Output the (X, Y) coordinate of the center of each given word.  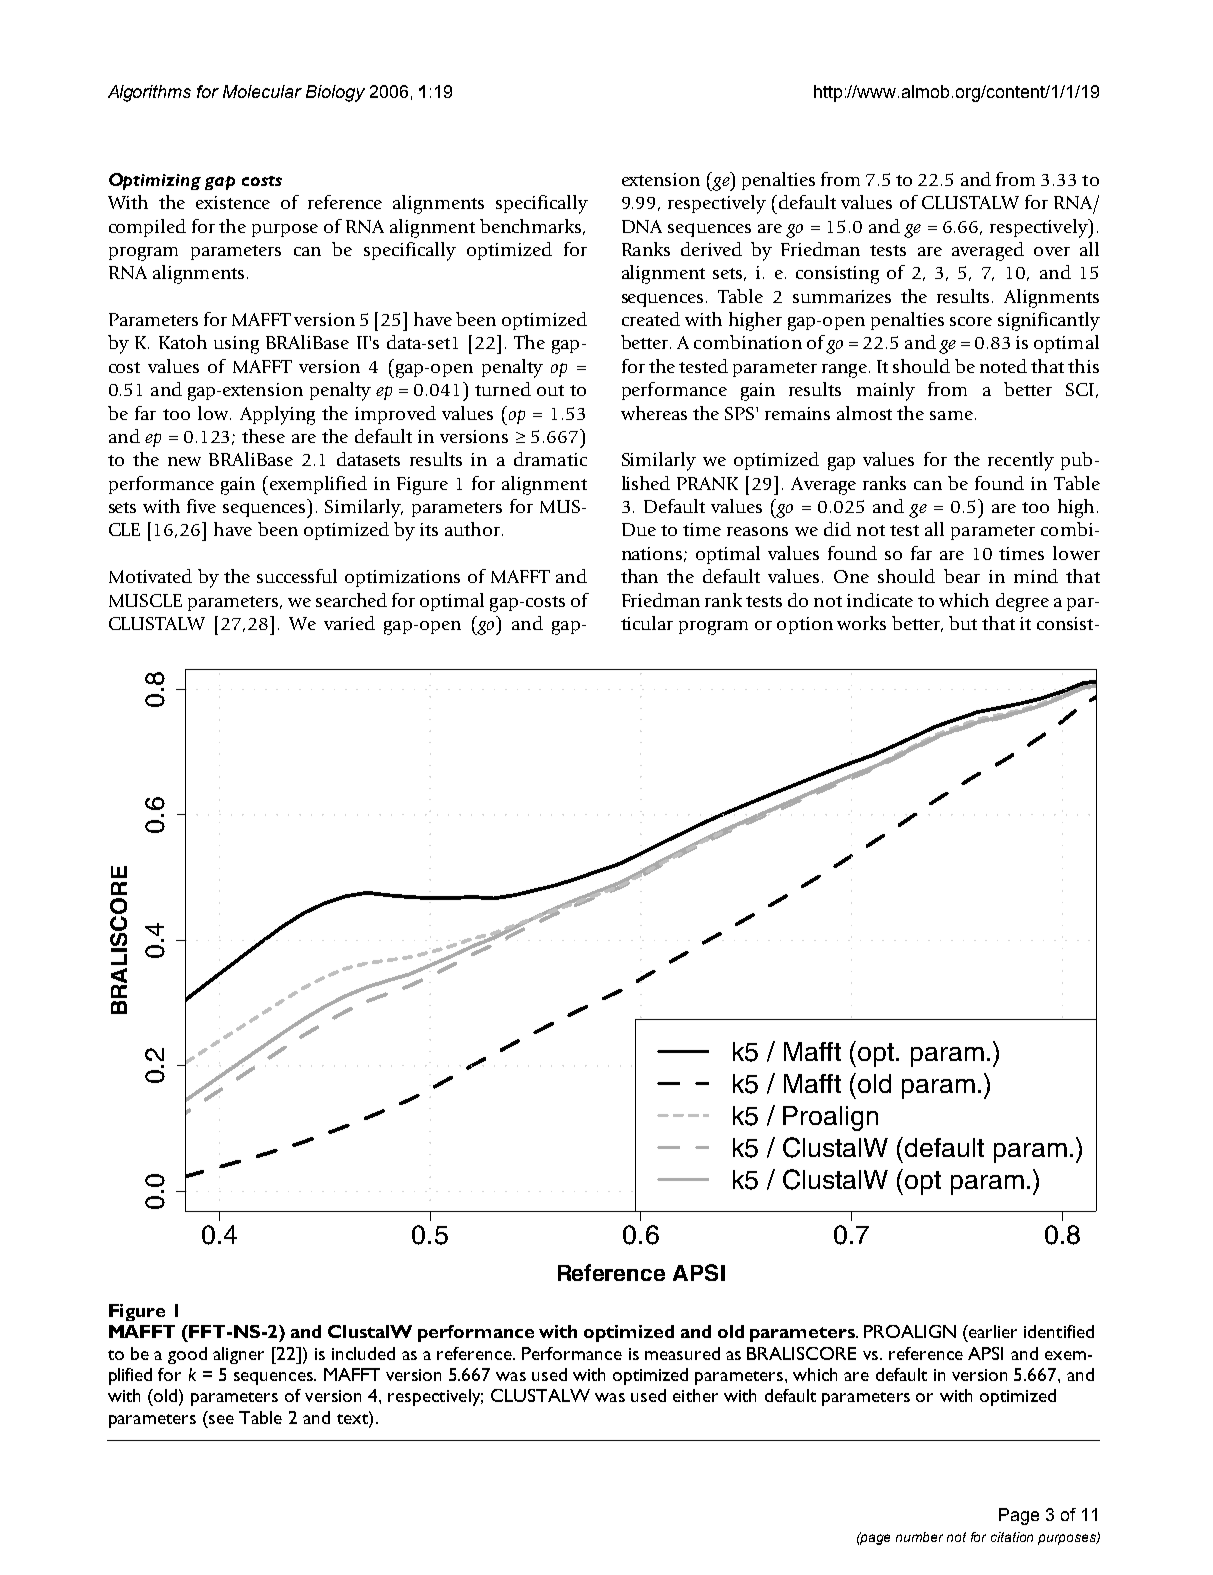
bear (962, 576)
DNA (642, 226)
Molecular (262, 91)
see (221, 1419)
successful (297, 576)
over (1052, 251)
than (639, 576)
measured (682, 1353)
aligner (238, 1355)
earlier (992, 1331)
